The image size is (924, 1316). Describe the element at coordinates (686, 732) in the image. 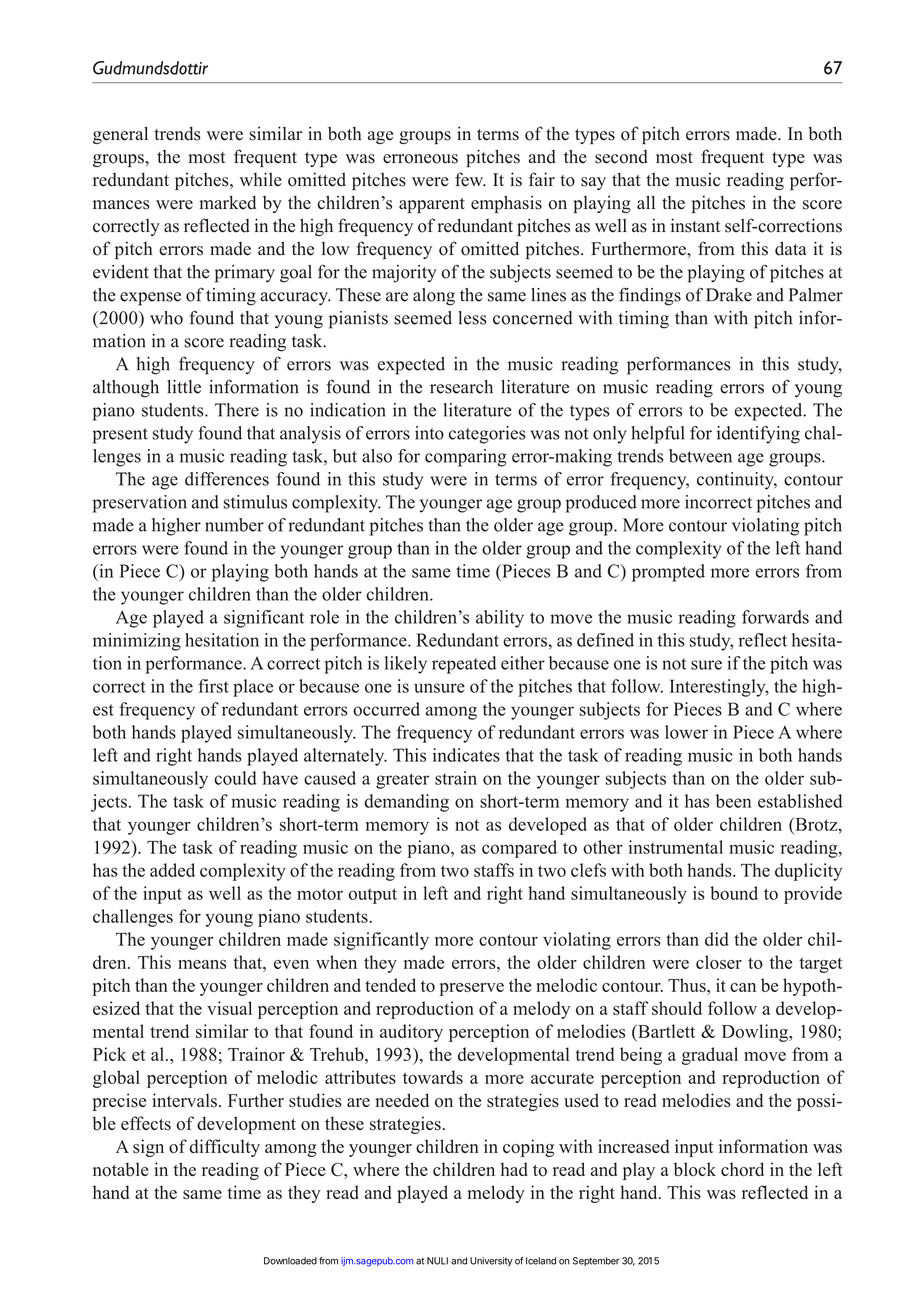

I see `lower` at that location.
